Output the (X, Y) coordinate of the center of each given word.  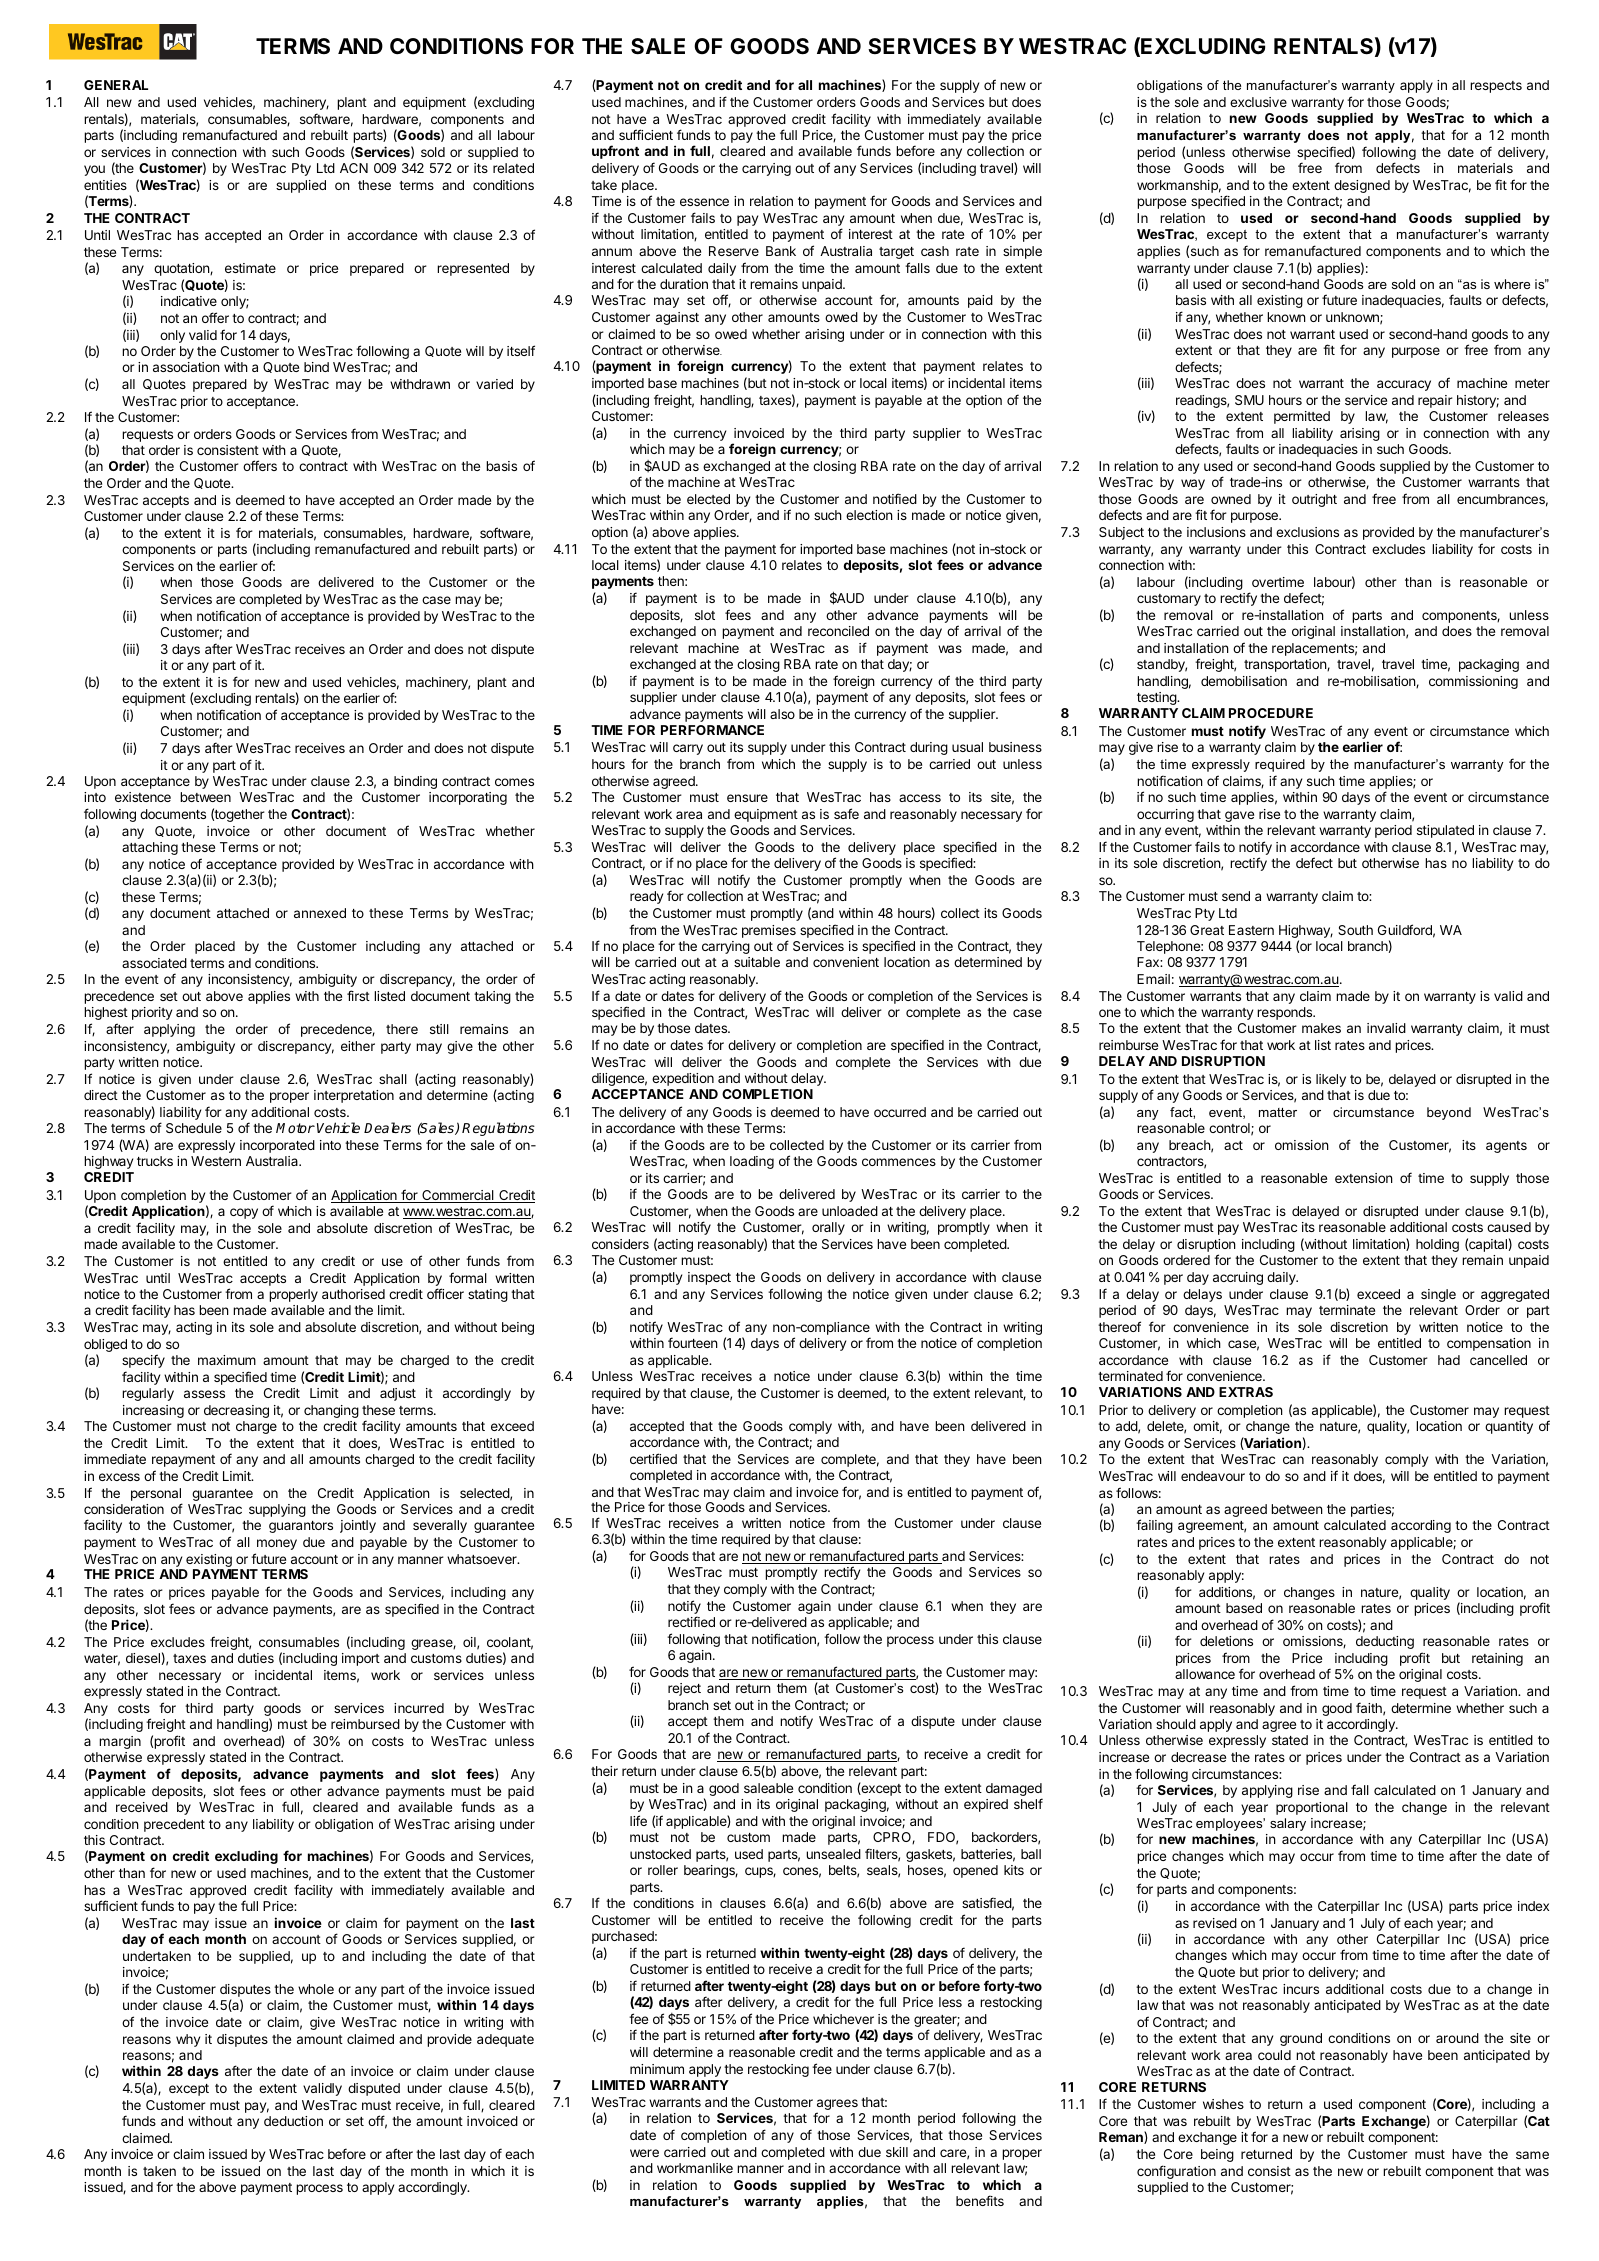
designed (1362, 186)
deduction (293, 2121)
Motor (295, 1128)
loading (752, 1162)
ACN (354, 168)
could (1274, 2055)
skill (897, 2152)
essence (704, 202)
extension (1364, 1178)
